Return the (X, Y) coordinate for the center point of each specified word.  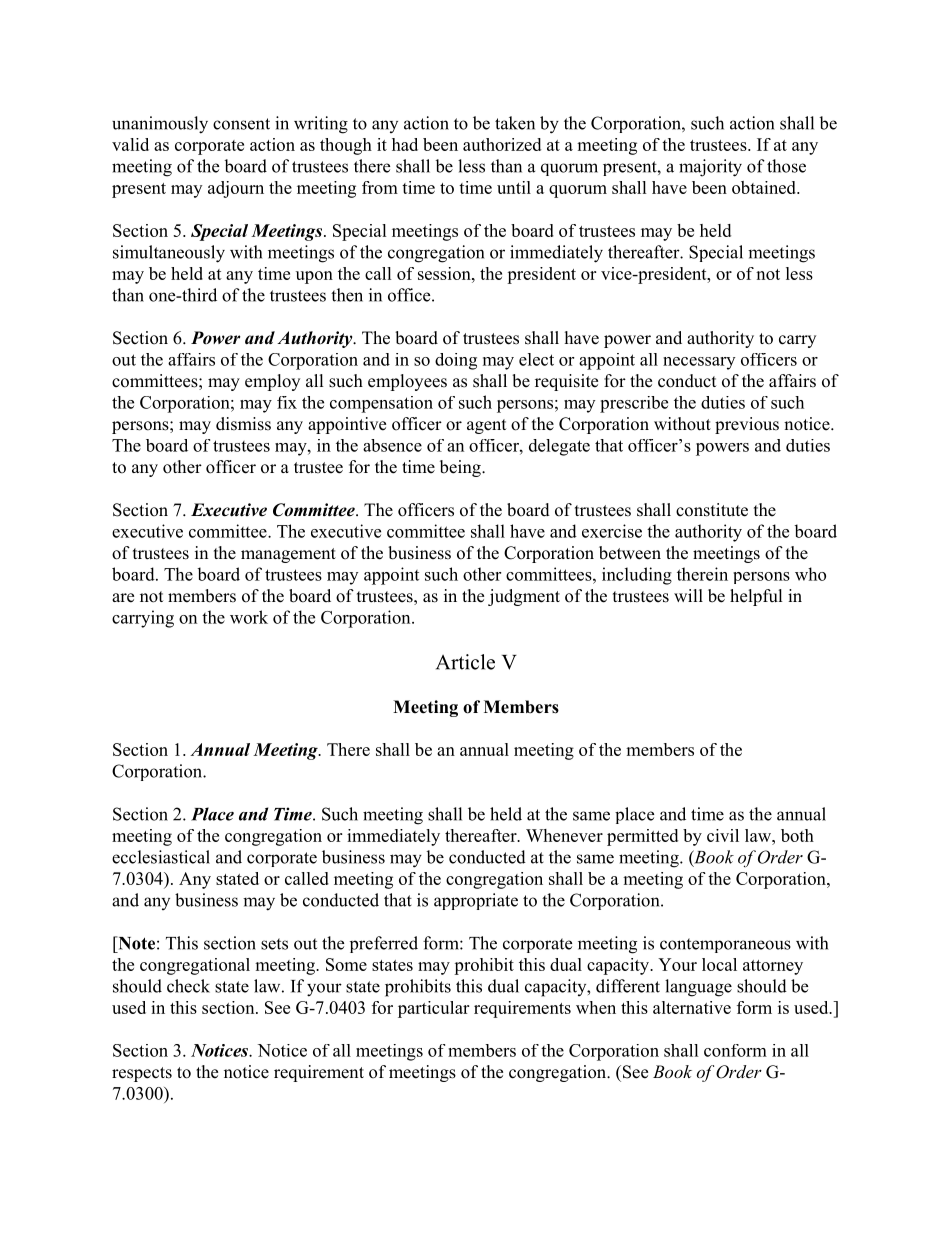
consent (241, 124)
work (249, 617)
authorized (502, 144)
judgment (524, 597)
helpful (756, 597)
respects (142, 1074)
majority (710, 168)
